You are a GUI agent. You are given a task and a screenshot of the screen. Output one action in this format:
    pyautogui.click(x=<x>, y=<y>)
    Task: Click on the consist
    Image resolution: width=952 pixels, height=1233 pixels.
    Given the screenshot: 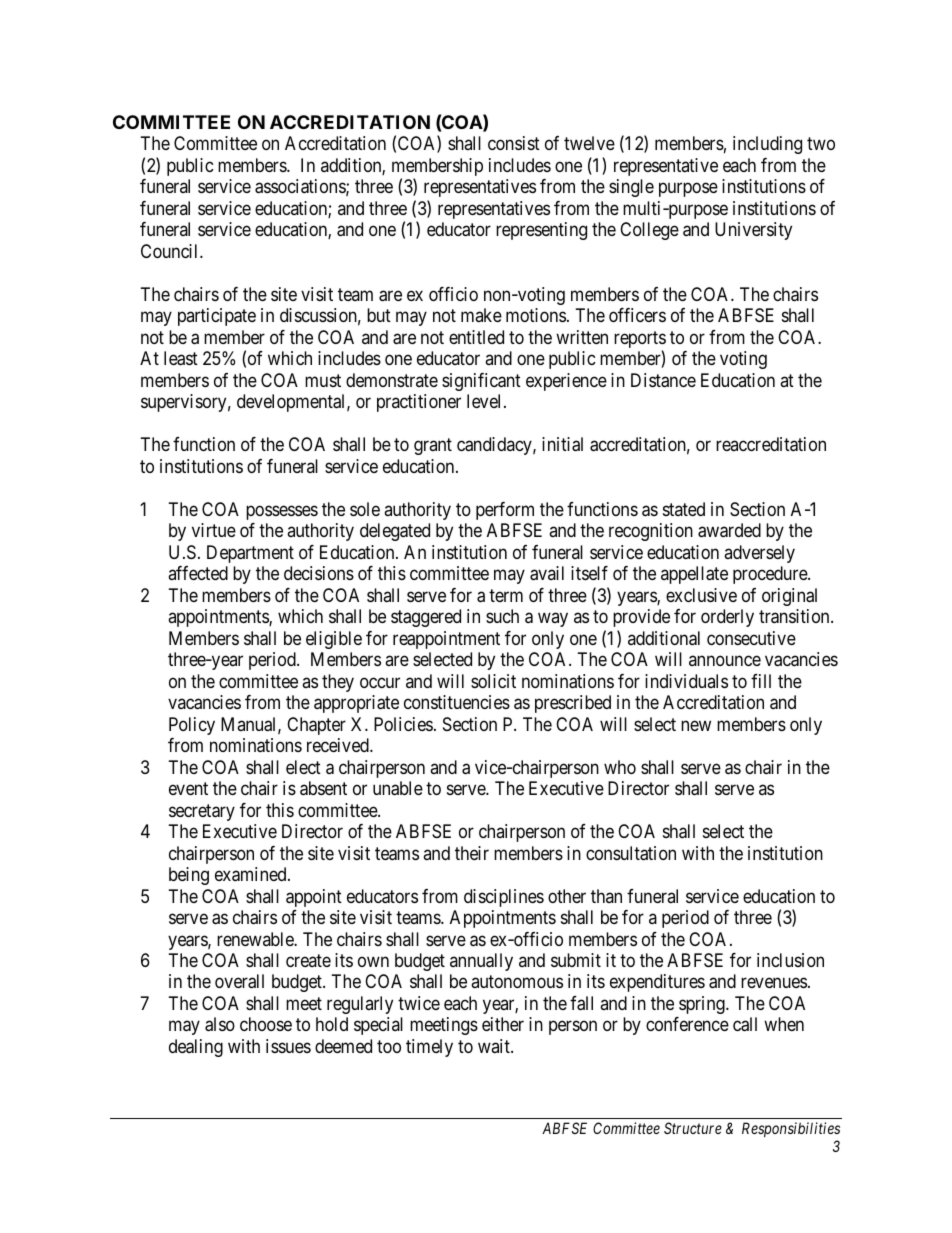 What is the action you would take?
    pyautogui.click(x=514, y=143)
